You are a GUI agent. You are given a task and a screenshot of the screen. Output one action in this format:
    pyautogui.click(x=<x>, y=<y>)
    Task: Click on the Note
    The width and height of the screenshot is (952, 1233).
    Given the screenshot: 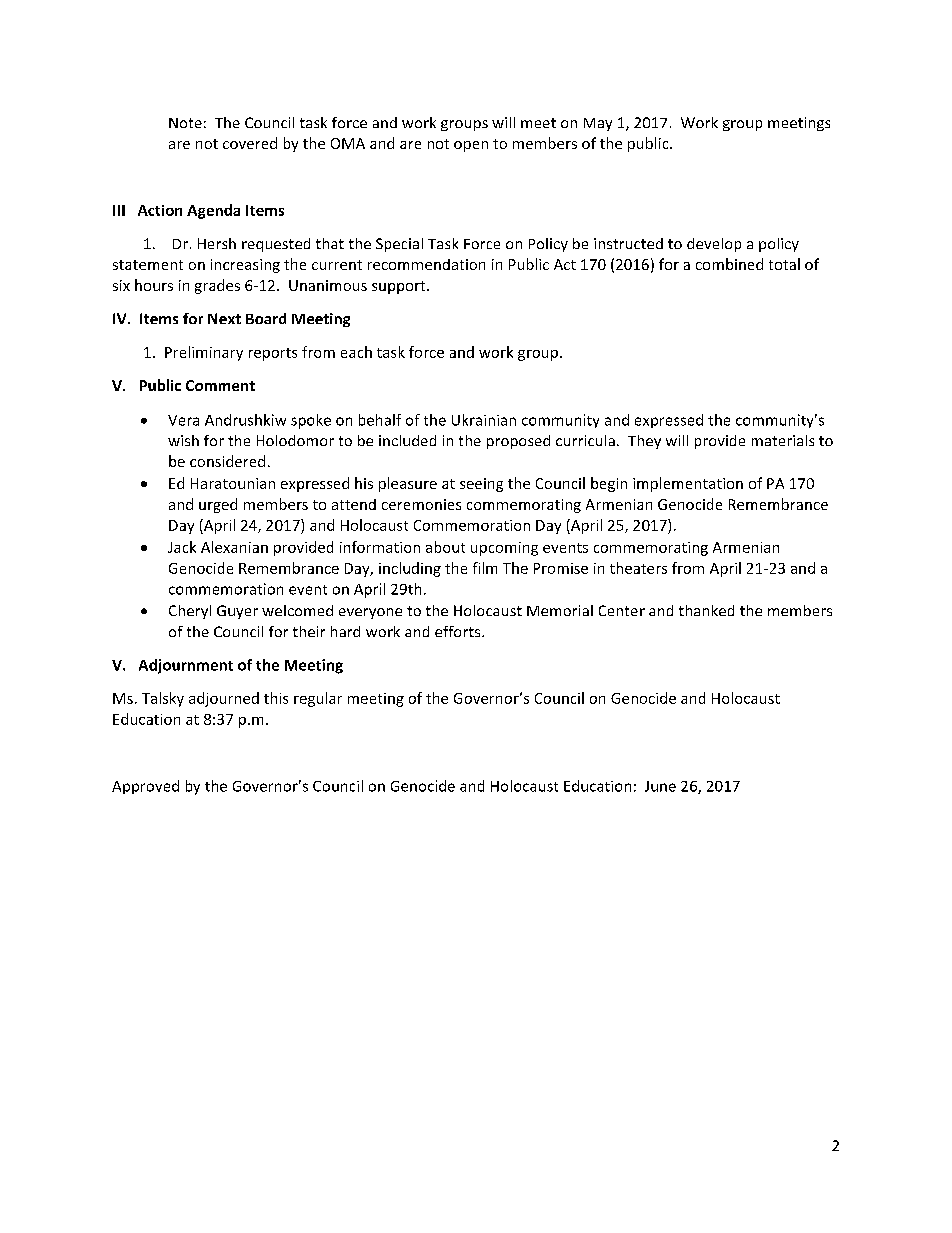 What is the action you would take?
    pyautogui.click(x=185, y=123)
